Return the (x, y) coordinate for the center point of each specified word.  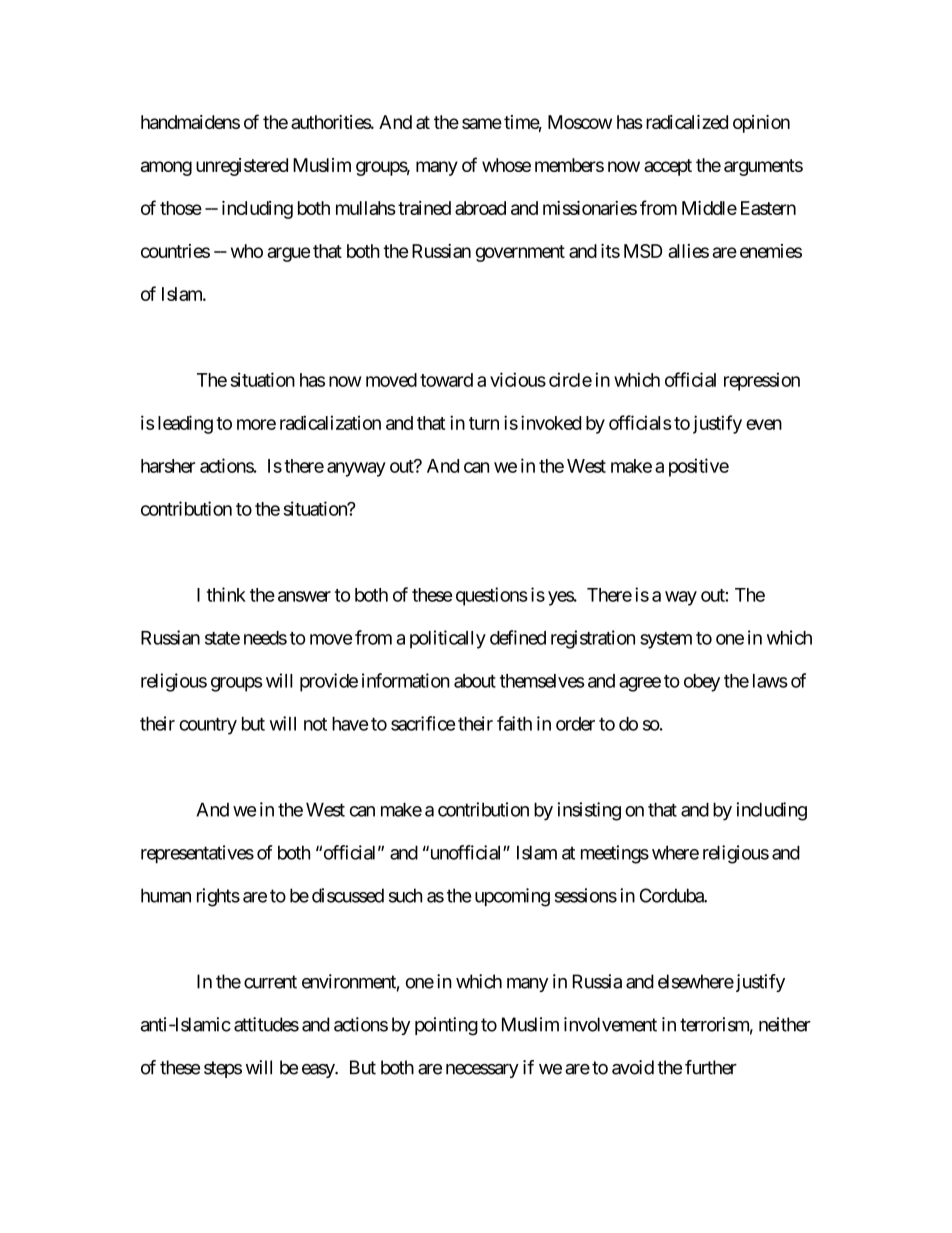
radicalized (687, 122)
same (482, 123)
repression (762, 381)
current (270, 982)
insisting (589, 811)
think (226, 594)
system (666, 640)
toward (446, 380)
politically (448, 639)
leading (185, 424)
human (166, 895)
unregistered (242, 167)
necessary (482, 1071)
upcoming (512, 897)
